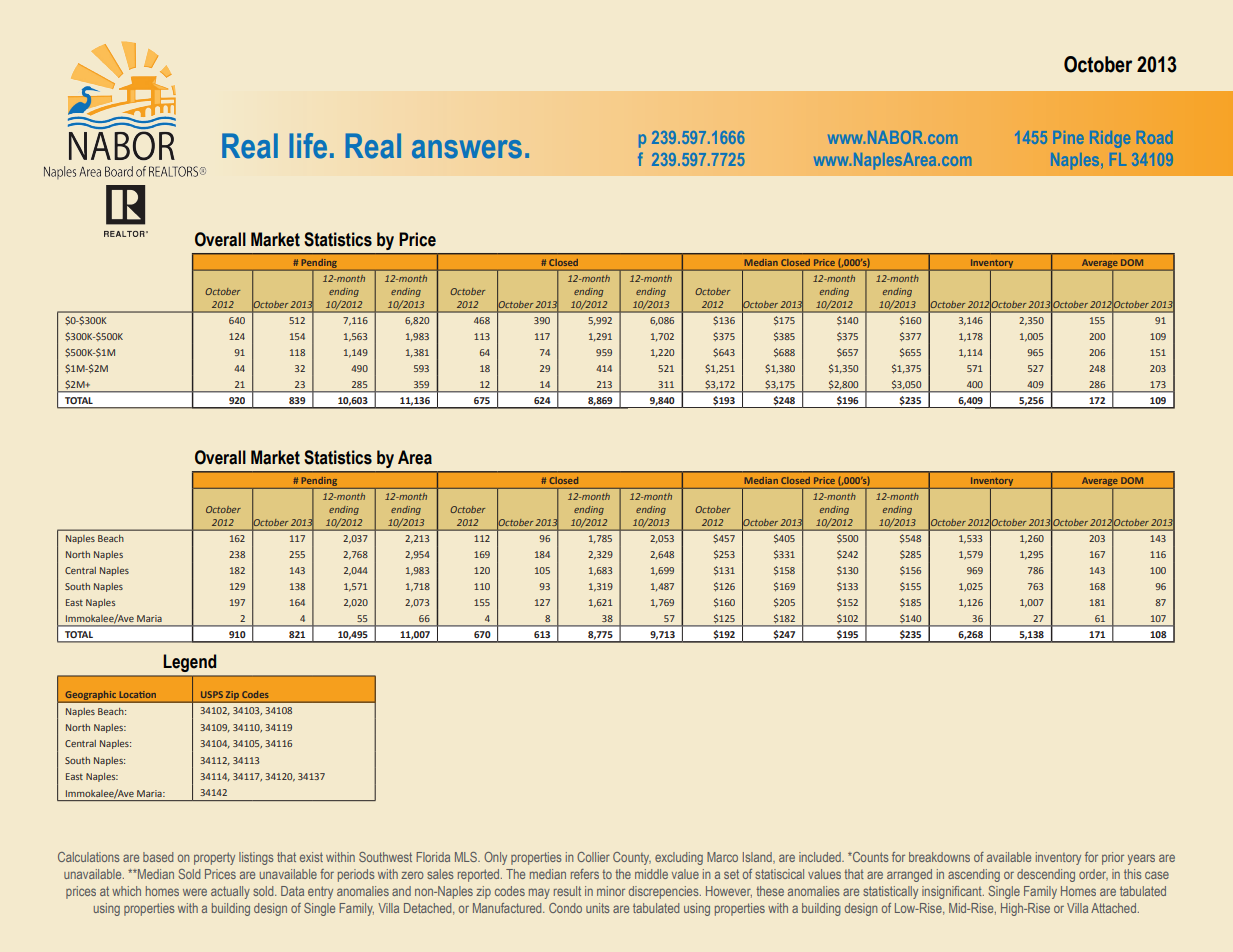 This screenshot has width=1233, height=952. I want to click on minor, so click(611, 891).
